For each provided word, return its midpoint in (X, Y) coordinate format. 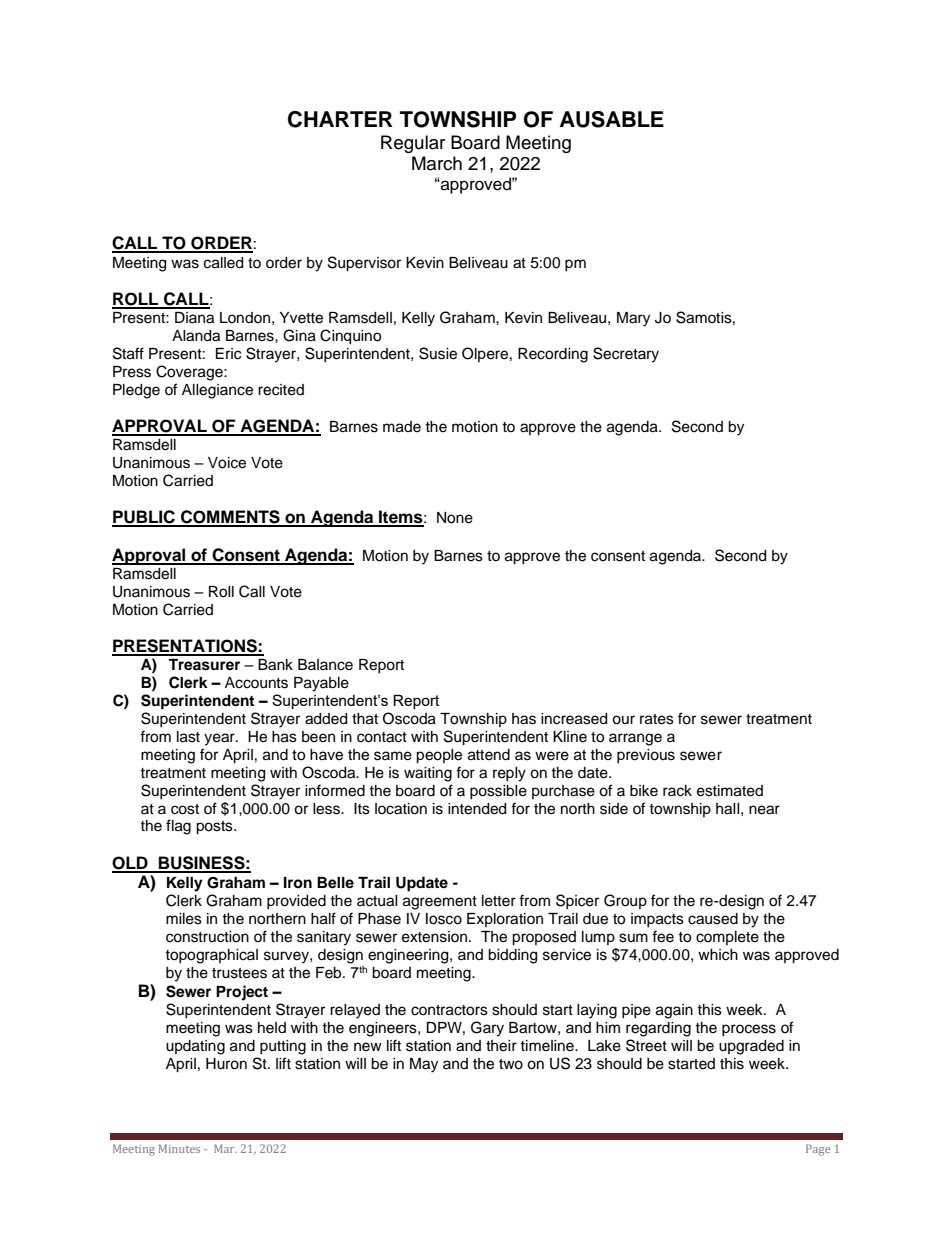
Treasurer (204, 665)
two (511, 1064)
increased (574, 719)
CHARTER (340, 119)
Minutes (179, 1148)
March (437, 163)
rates (657, 719)
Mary (633, 319)
